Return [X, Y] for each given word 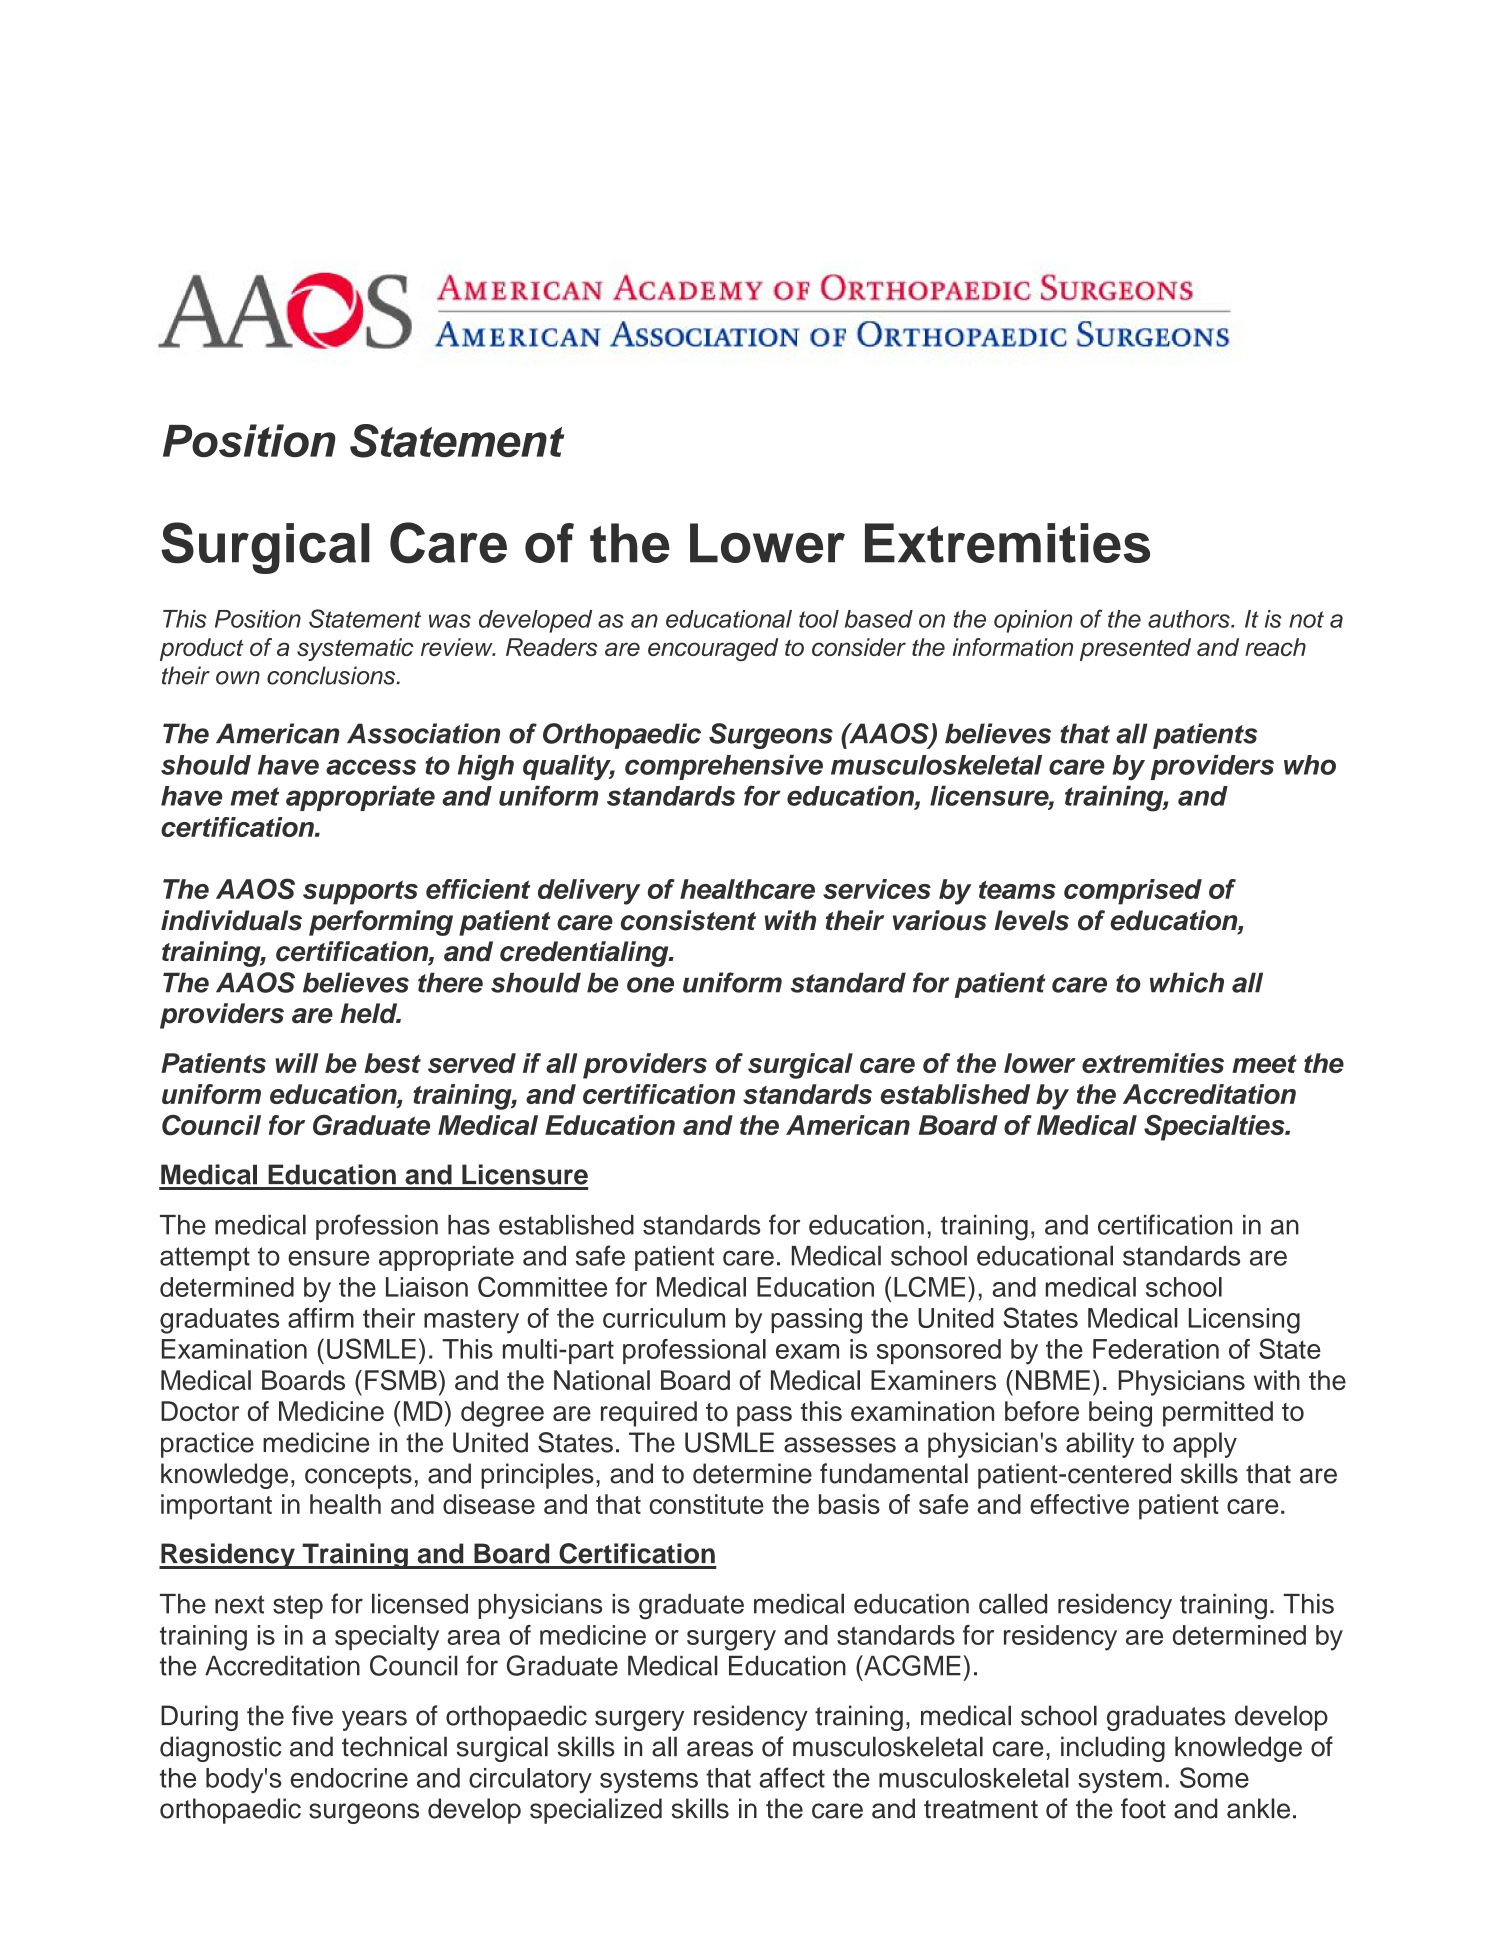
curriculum [664, 1318]
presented [1135, 649]
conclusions [332, 675]
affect [792, 1777]
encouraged [713, 649]
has [469, 1225]
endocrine [349, 1778]
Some [1214, 1777]
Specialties [1215, 1128]
